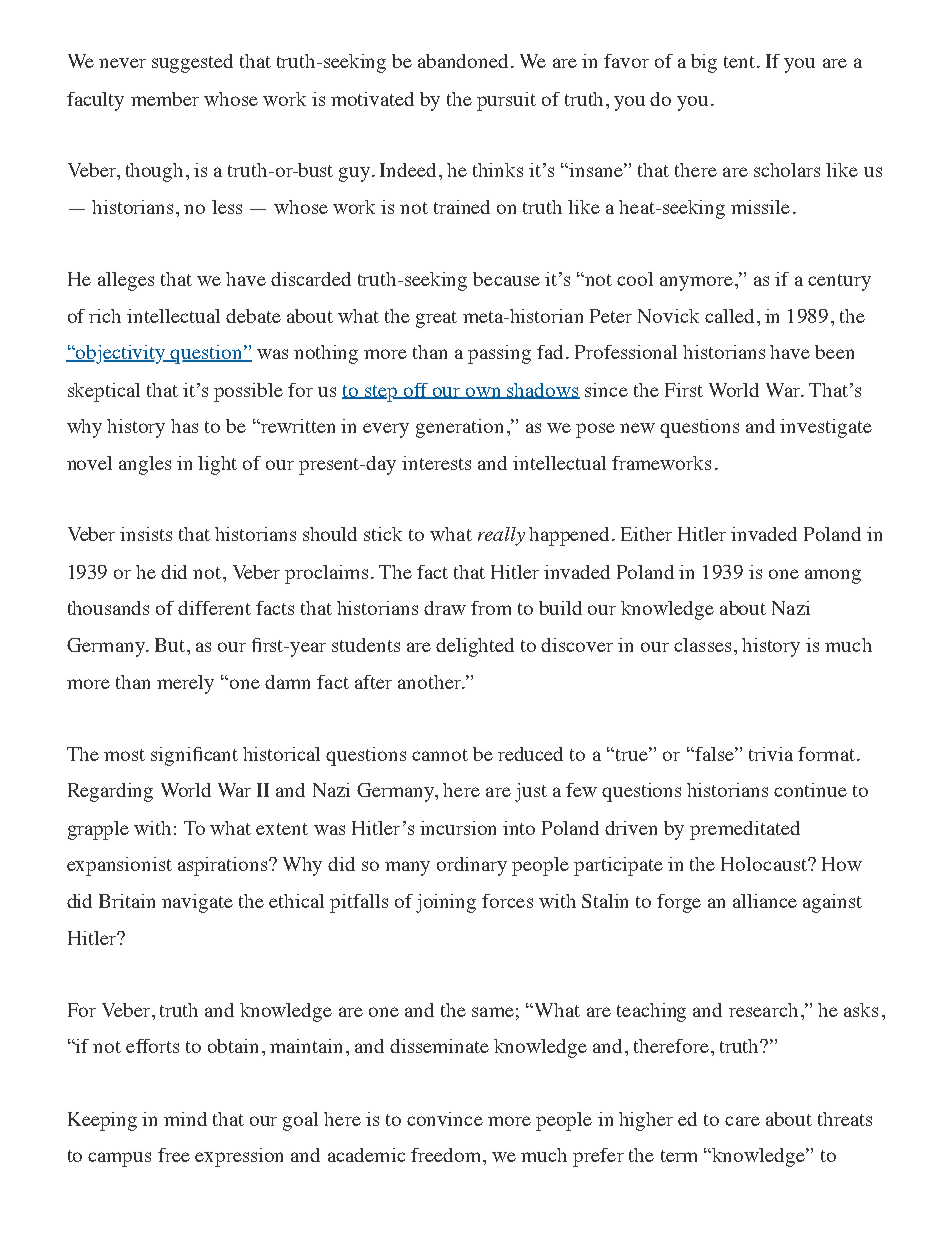 This document has width=952, height=1233. I want to click on investigate, so click(826, 428).
